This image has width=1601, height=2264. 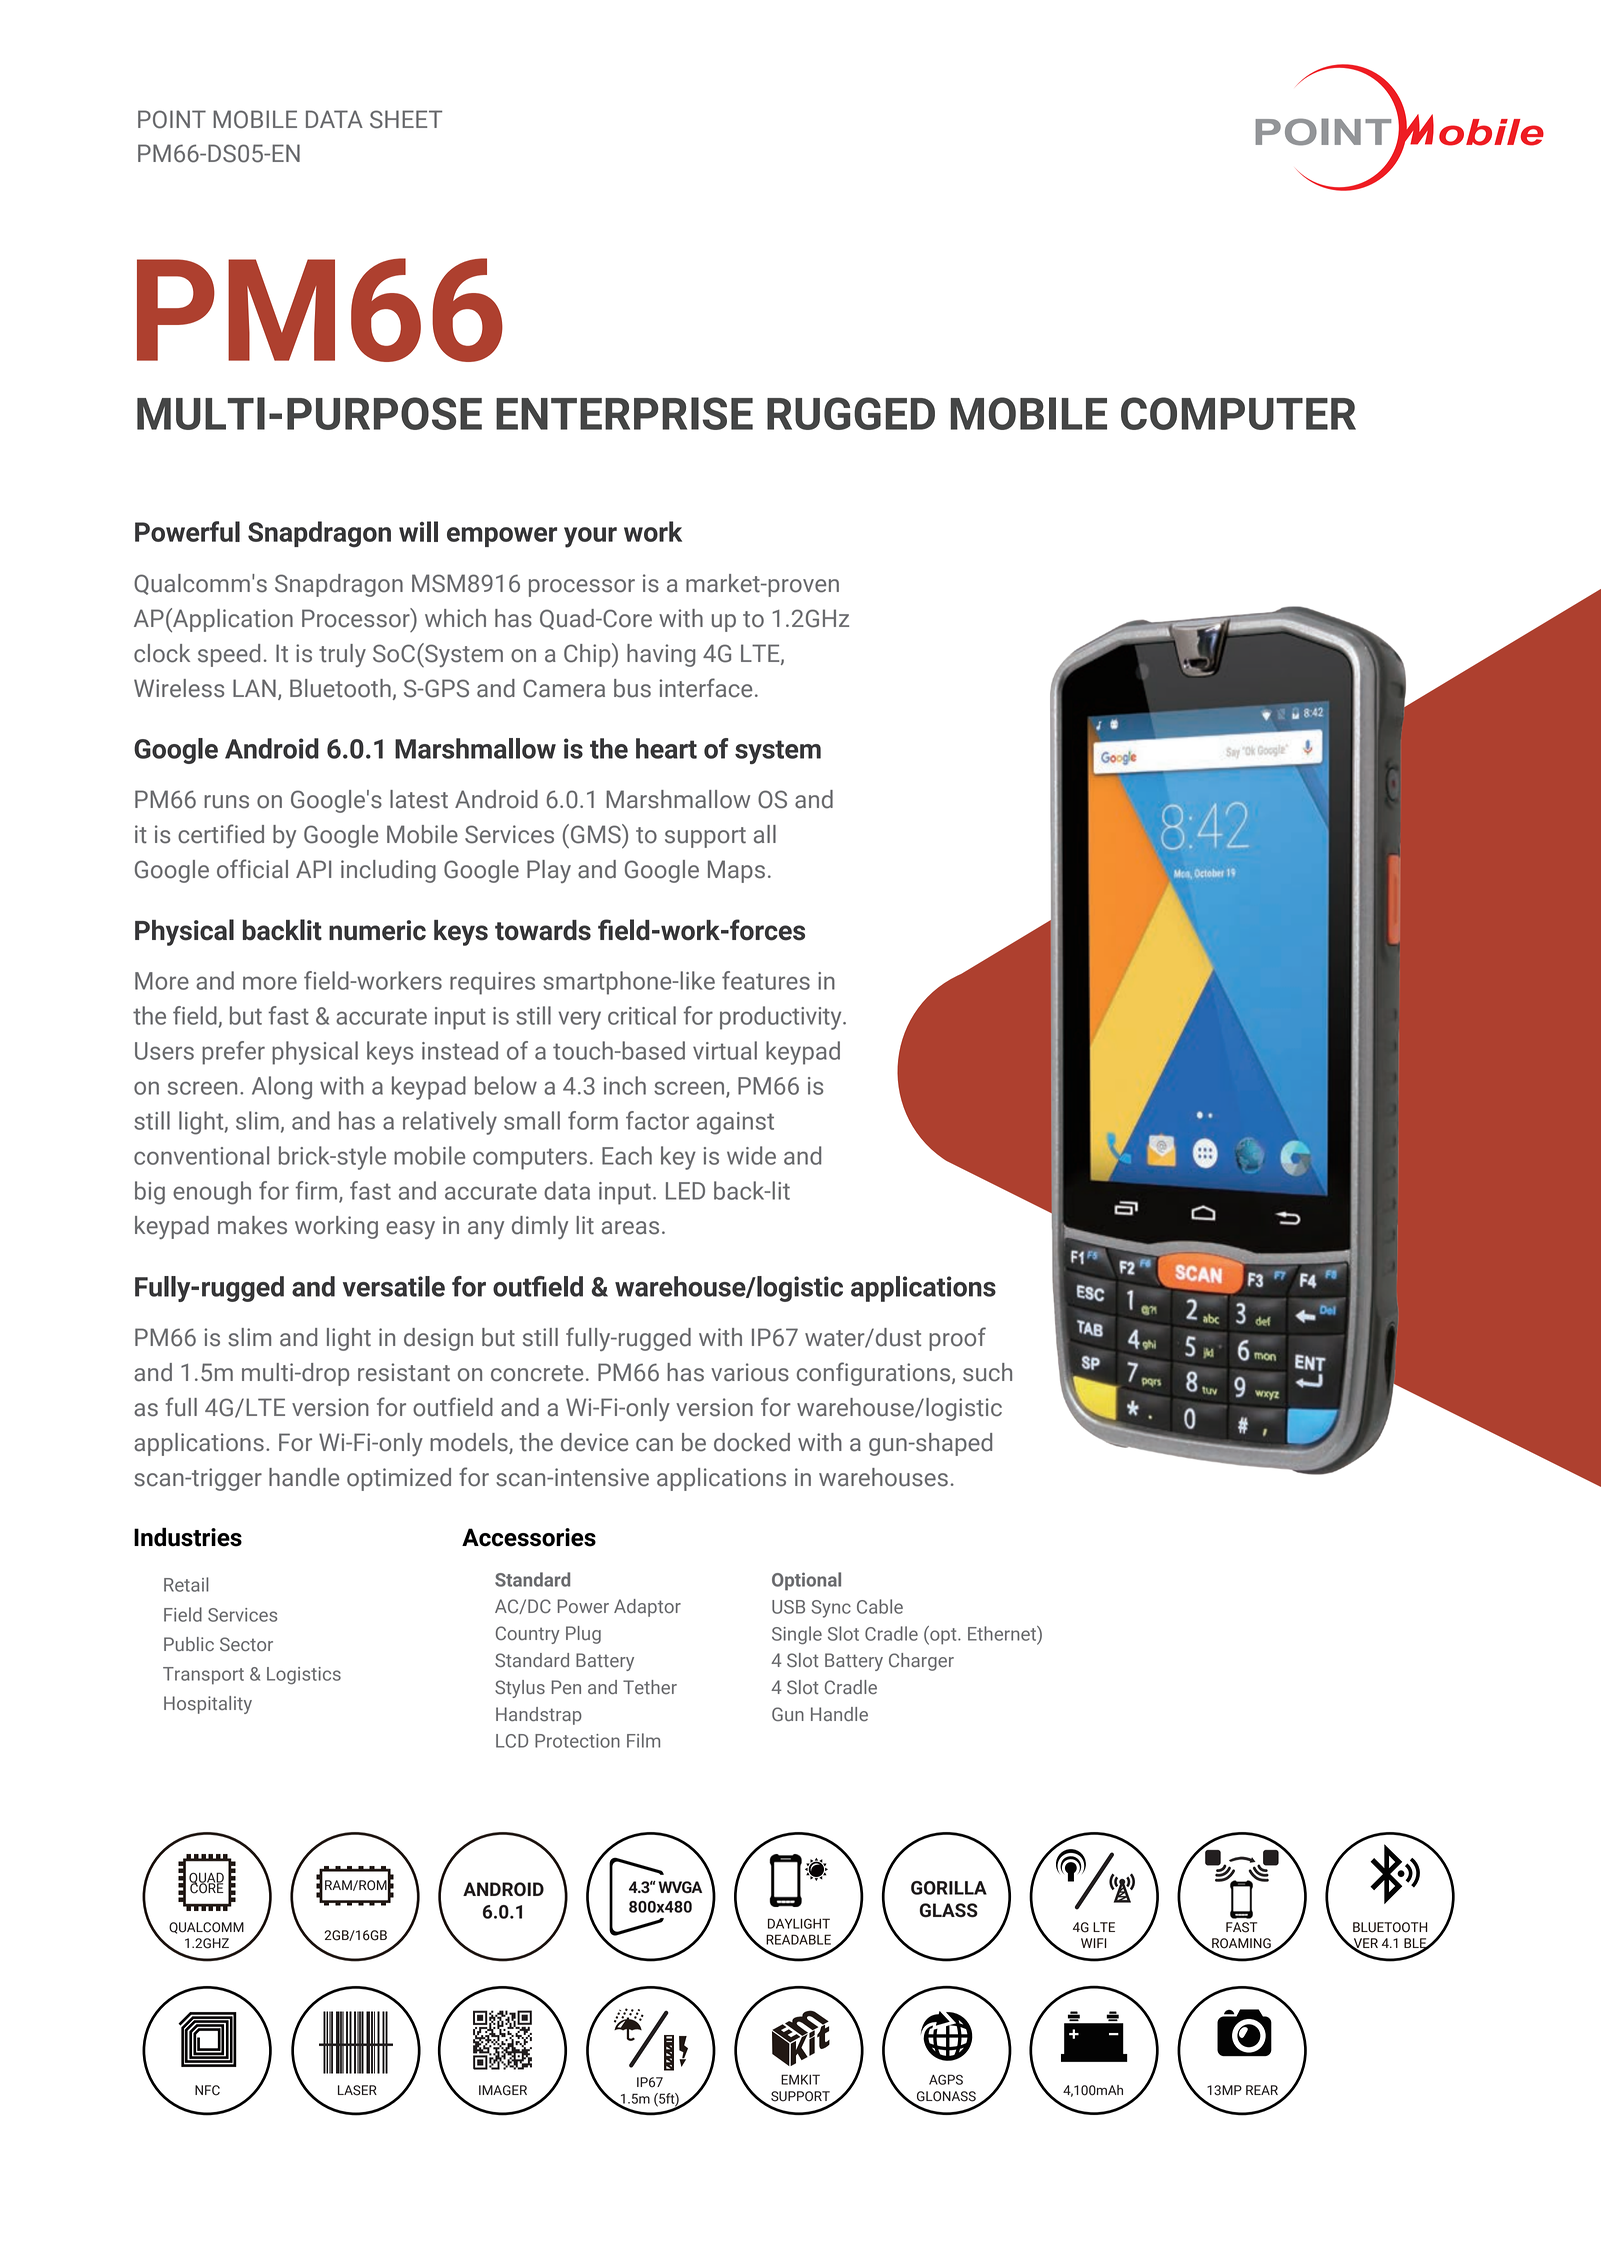 I want to click on interface, so click(x=705, y=688).
